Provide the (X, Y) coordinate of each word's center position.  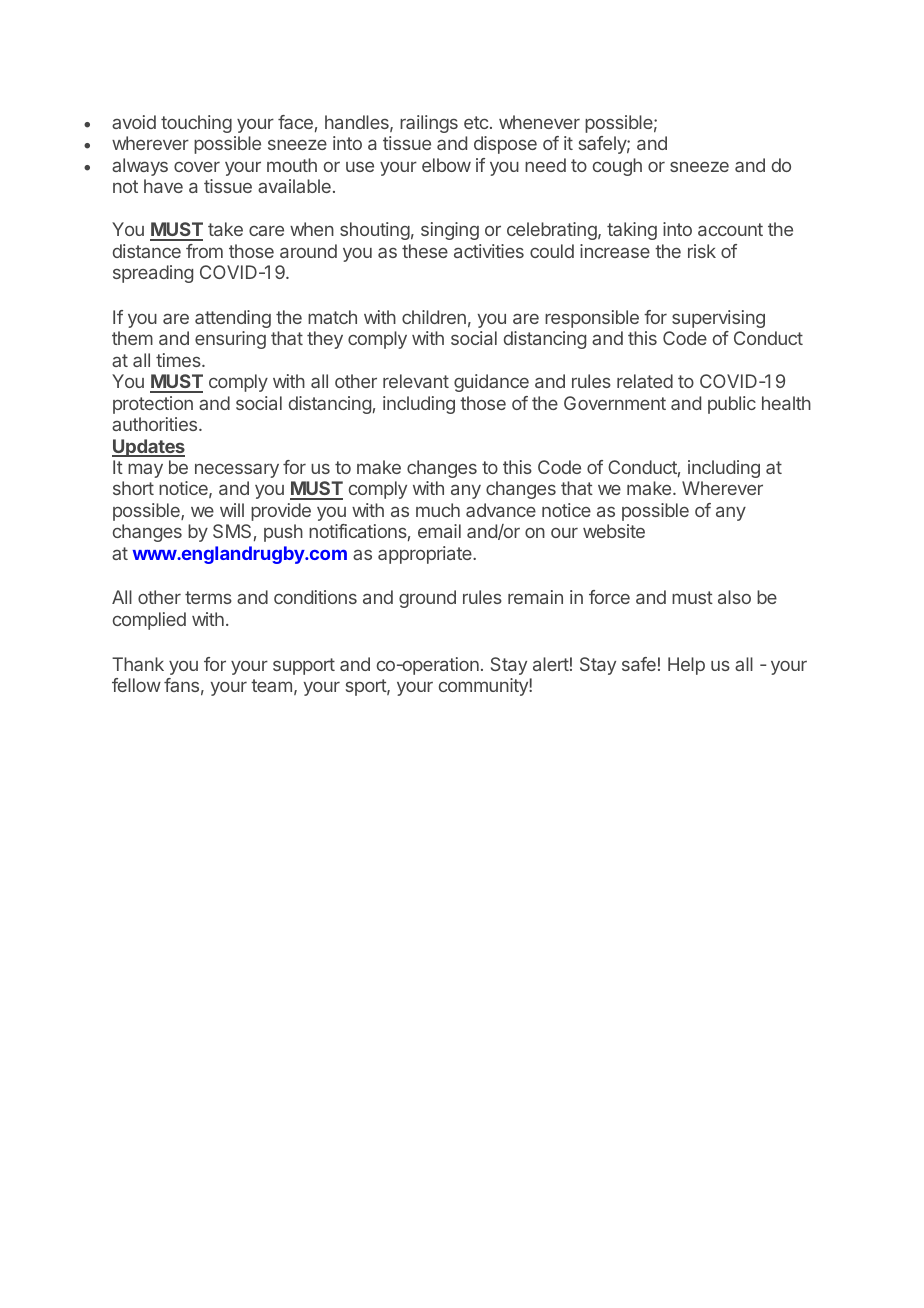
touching (196, 124)
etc (477, 122)
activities (489, 251)
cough (617, 167)
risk (702, 251)
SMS (232, 531)
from (204, 251)
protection (153, 405)
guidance (491, 383)
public (732, 405)
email (439, 531)
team (271, 685)
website (614, 531)
